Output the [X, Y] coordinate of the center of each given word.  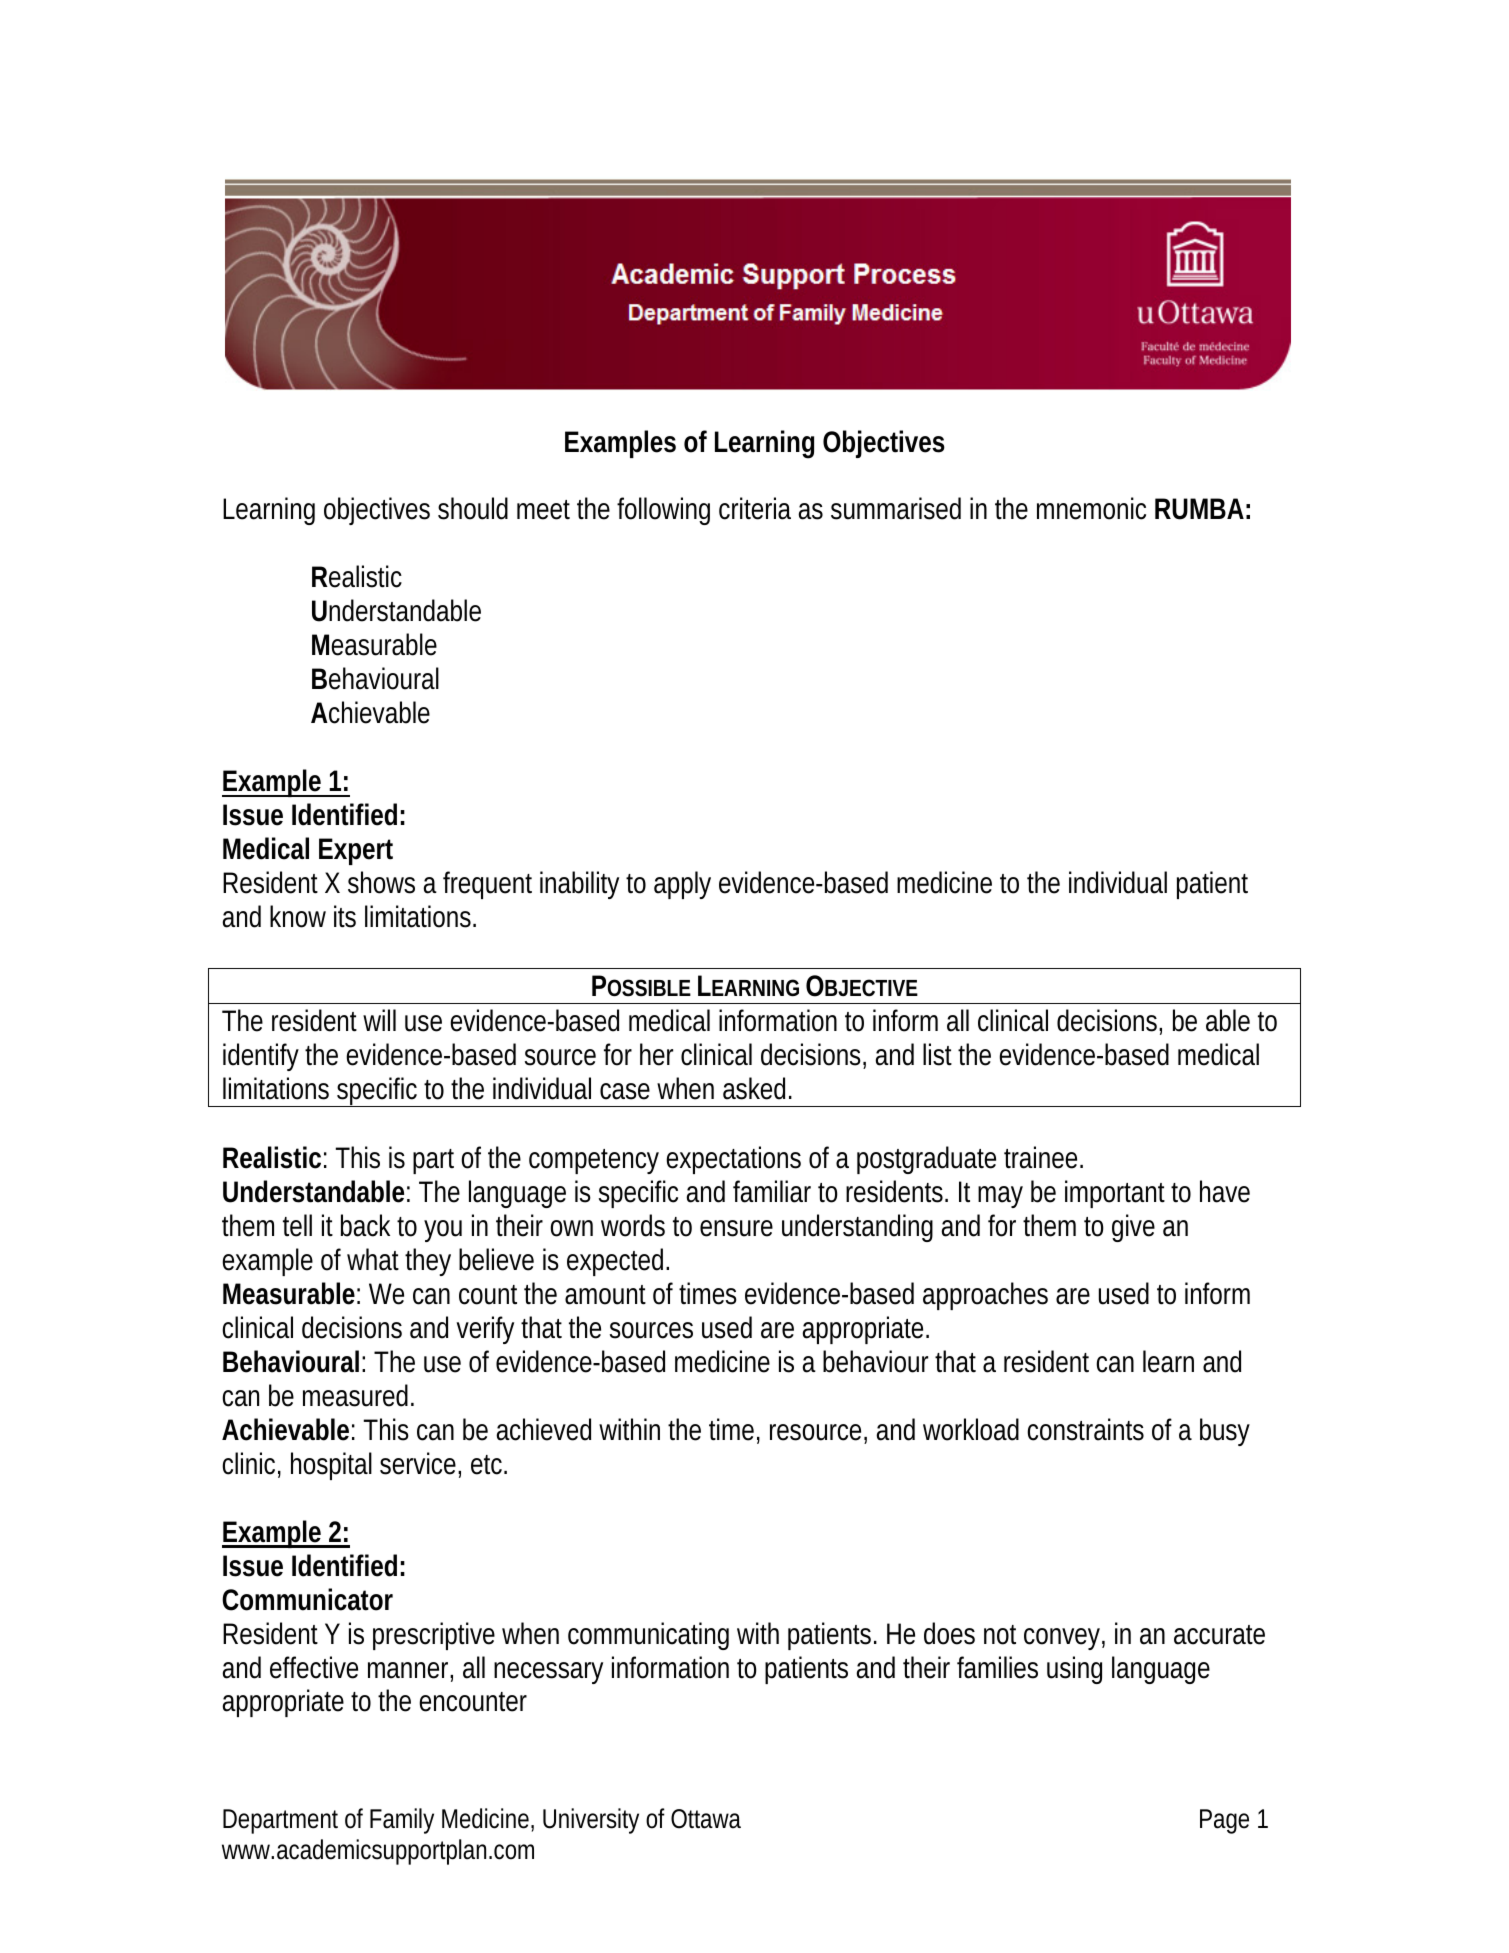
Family [402, 1821]
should [473, 508]
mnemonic [1091, 508]
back [365, 1225]
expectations [733, 1160]
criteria [755, 508]
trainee [1043, 1157]
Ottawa [706, 1819]
